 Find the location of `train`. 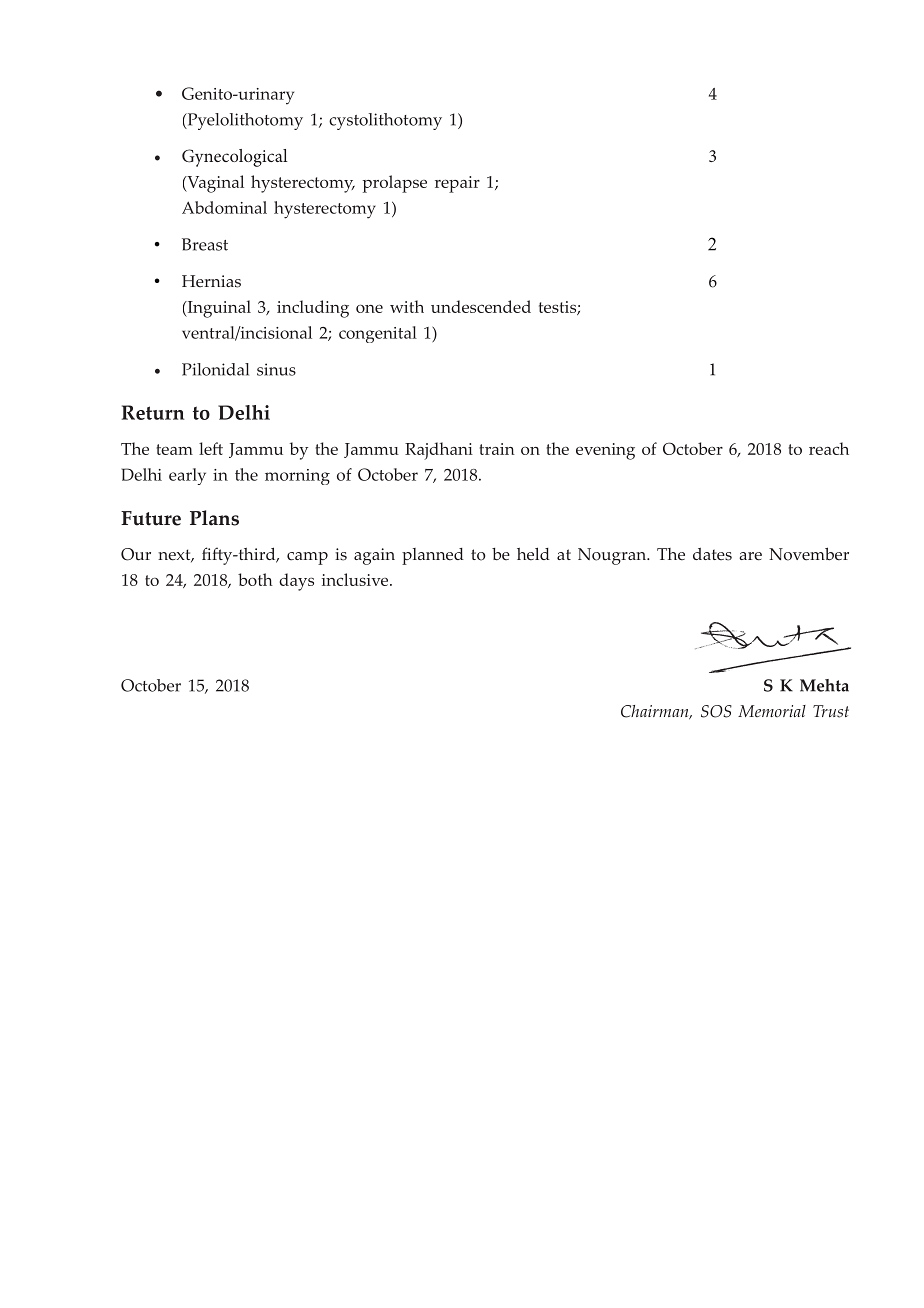

train is located at coordinates (497, 449).
